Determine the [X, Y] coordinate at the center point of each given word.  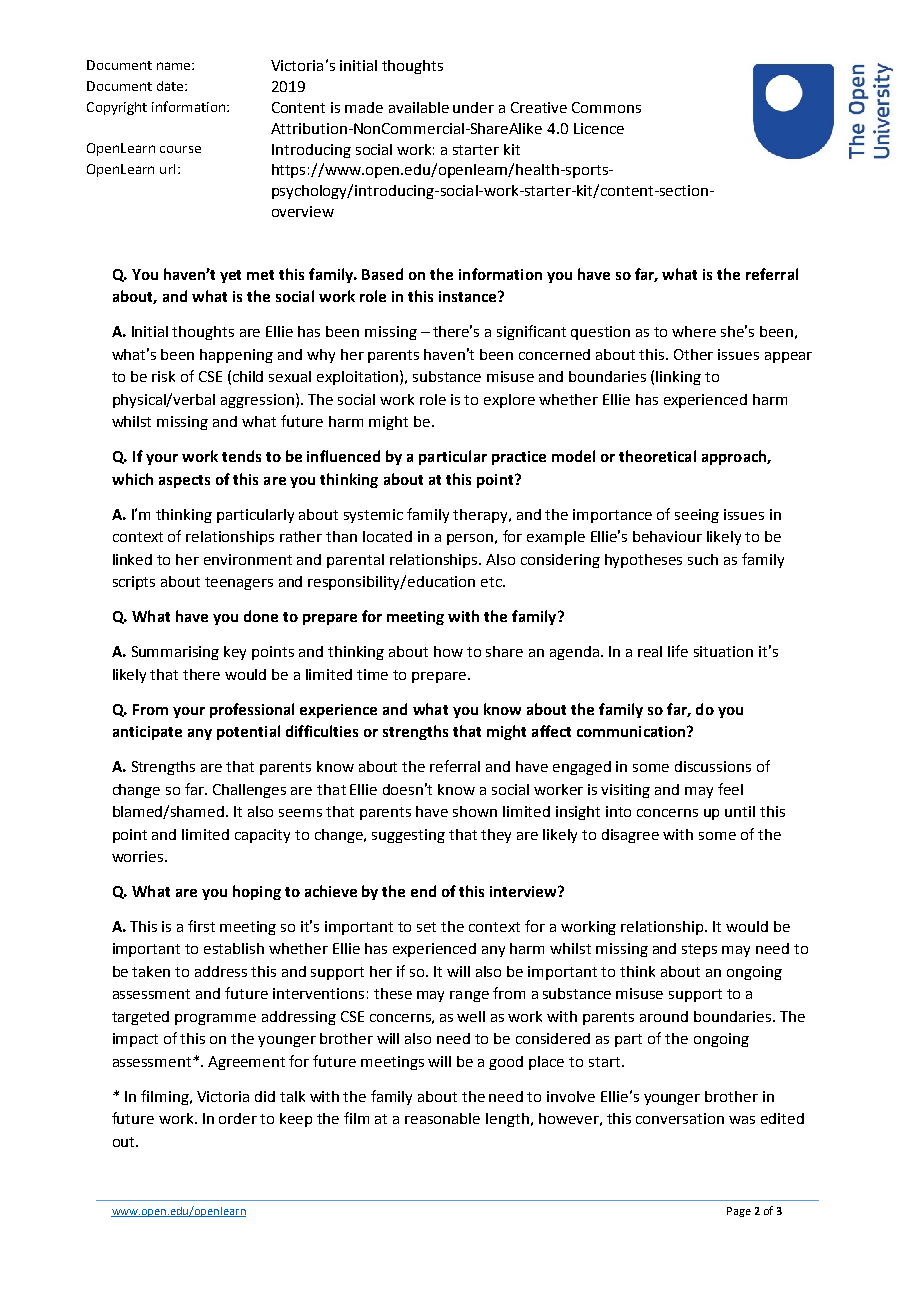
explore [509, 401]
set [426, 927]
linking [678, 378]
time [372, 674]
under [473, 107]
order [238, 1118]
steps [699, 950]
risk [163, 376]
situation [723, 651]
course [180, 149]
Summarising [175, 653]
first [201, 926]
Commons [606, 107]
